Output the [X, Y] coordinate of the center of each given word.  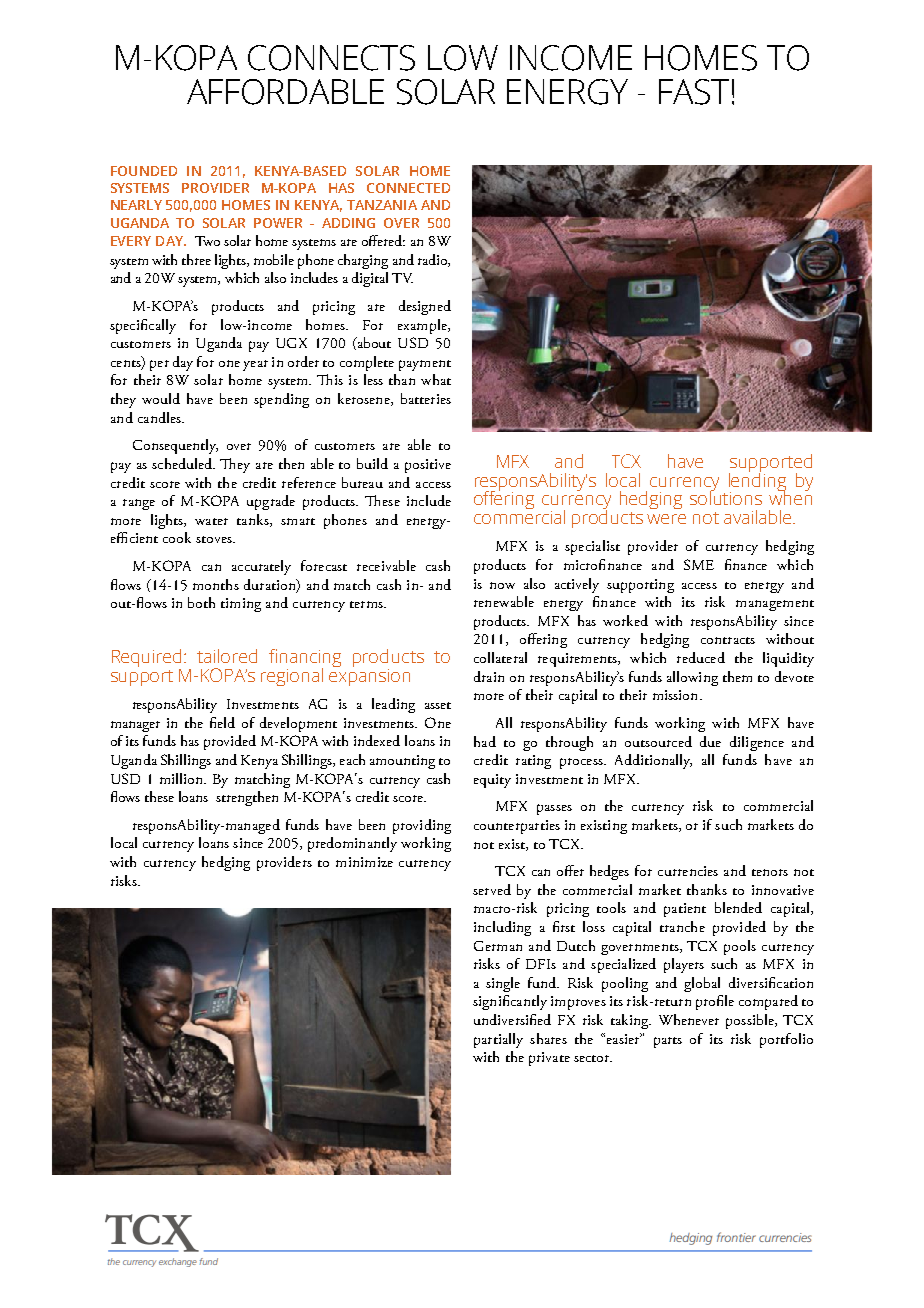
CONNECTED [408, 188]
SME [699, 564]
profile [715, 1002]
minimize [364, 862]
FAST [694, 92]
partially [498, 1040]
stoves [215, 539]
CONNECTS [331, 58]
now [502, 585]
